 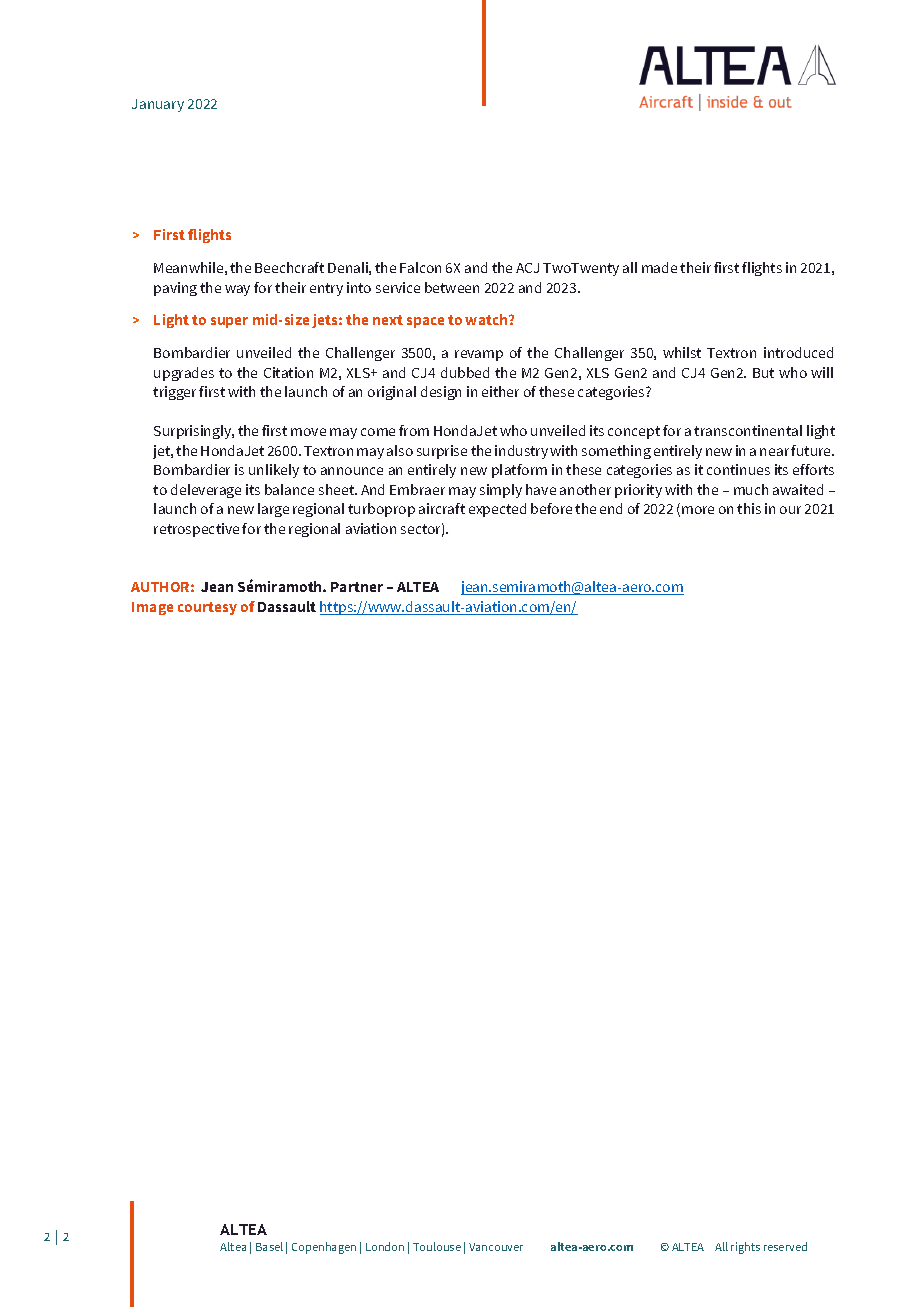 What do you see at coordinates (357, 587) in the page?
I see `Partner` at bounding box center [357, 587].
